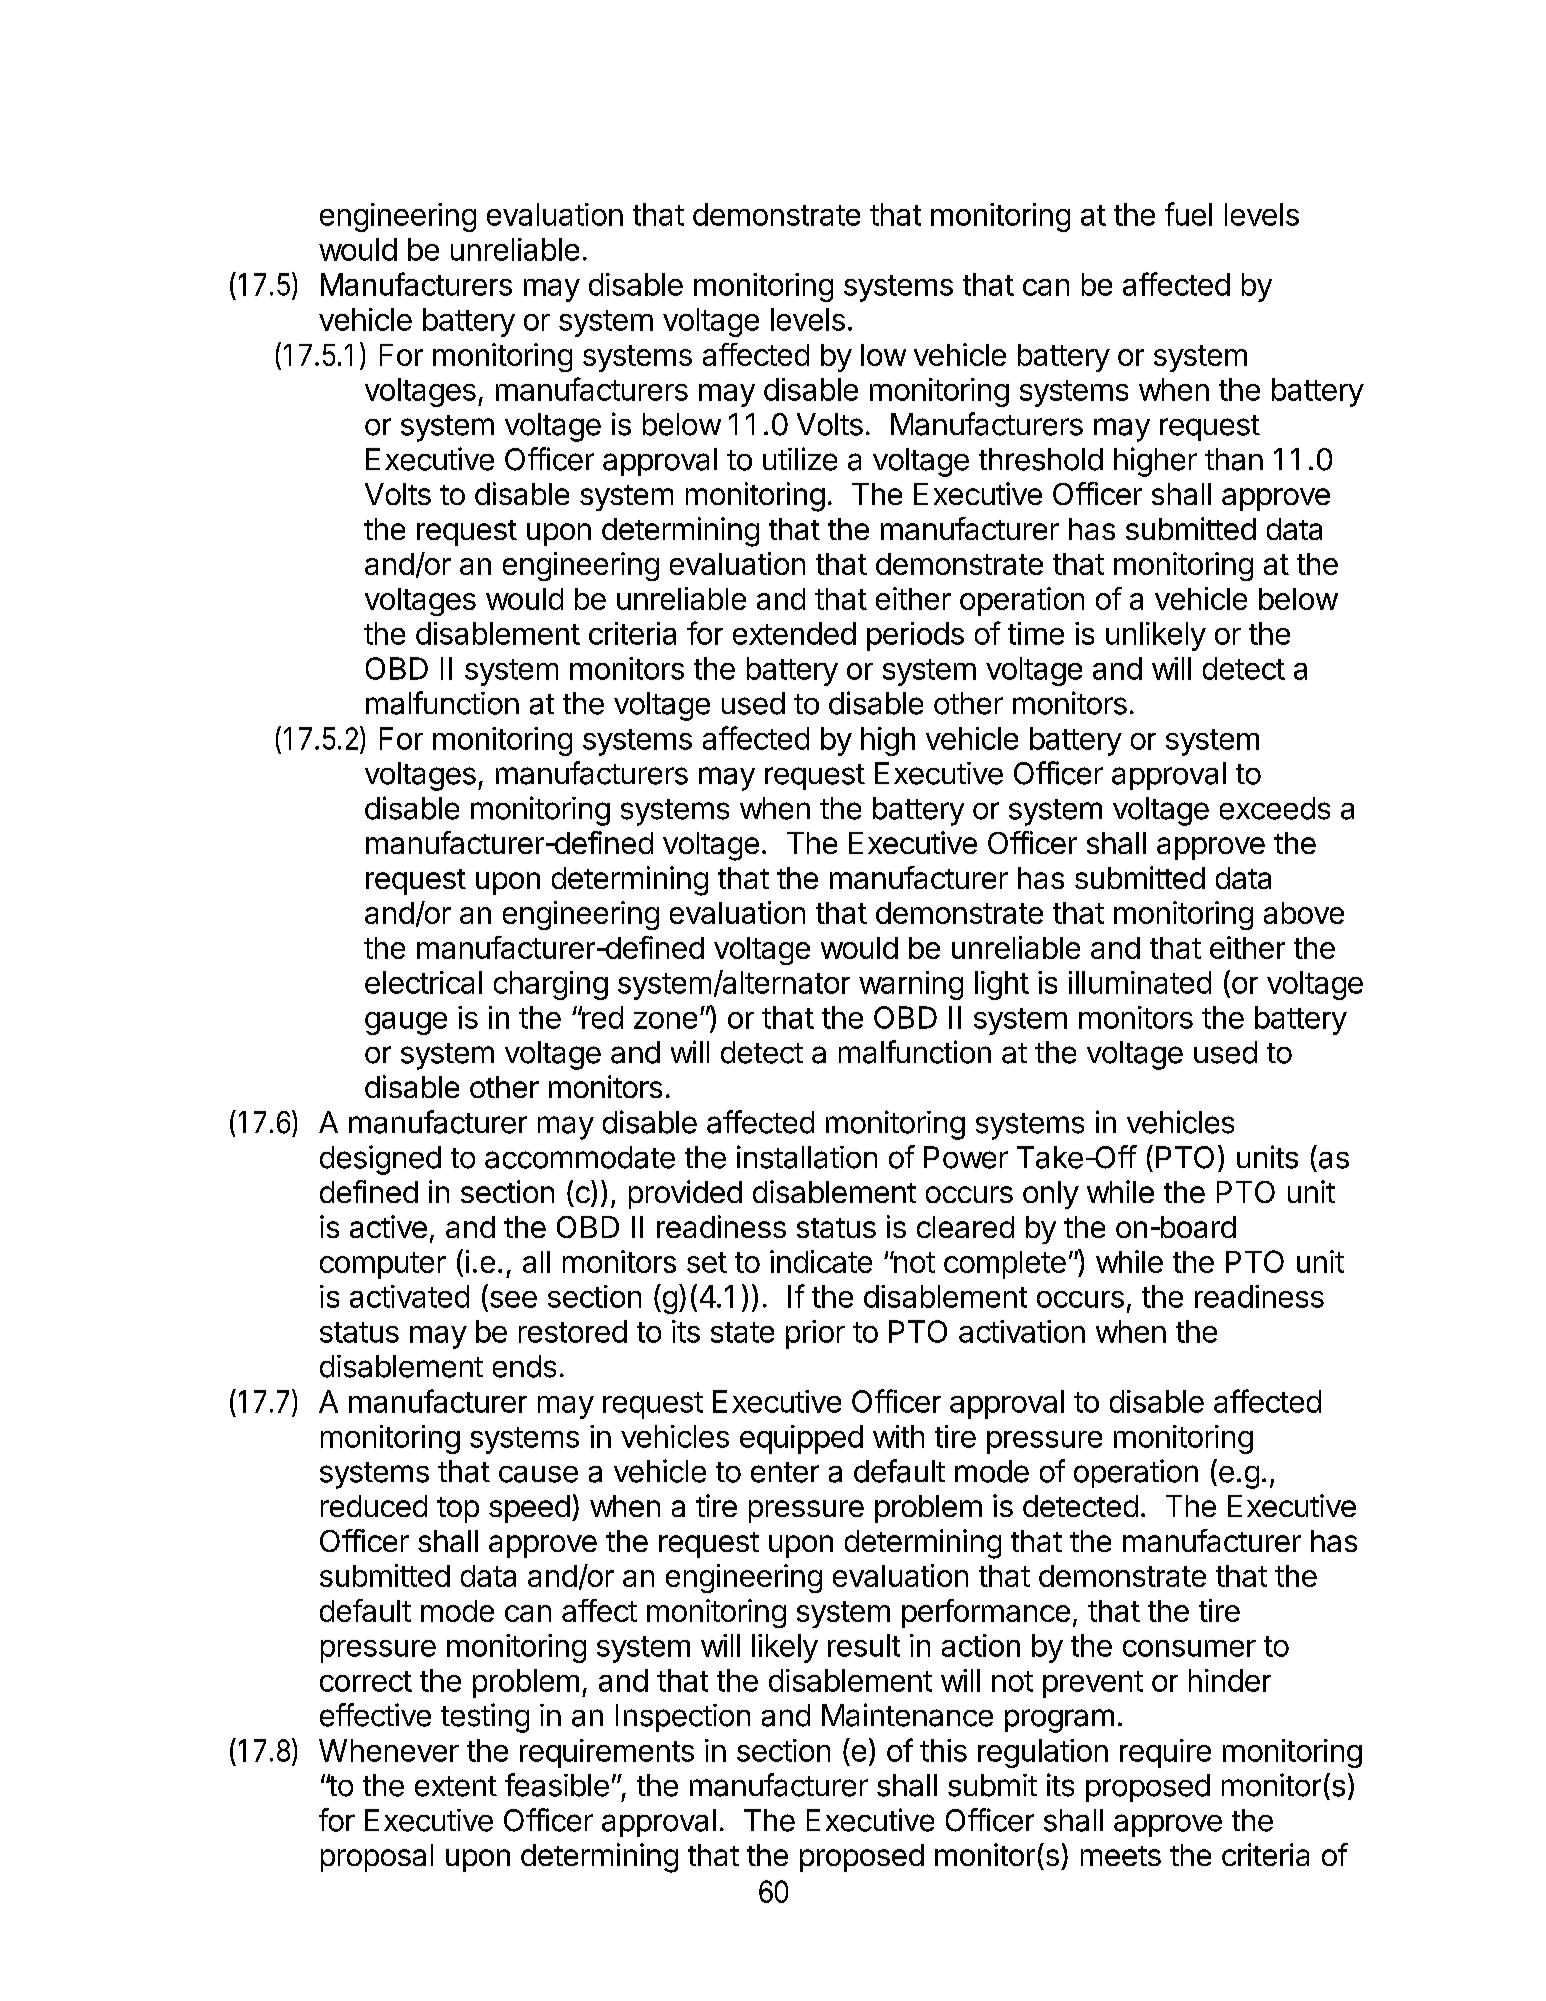 The height and width of the screenshot is (2001, 1546). I want to click on activation, so click(1022, 1331).
